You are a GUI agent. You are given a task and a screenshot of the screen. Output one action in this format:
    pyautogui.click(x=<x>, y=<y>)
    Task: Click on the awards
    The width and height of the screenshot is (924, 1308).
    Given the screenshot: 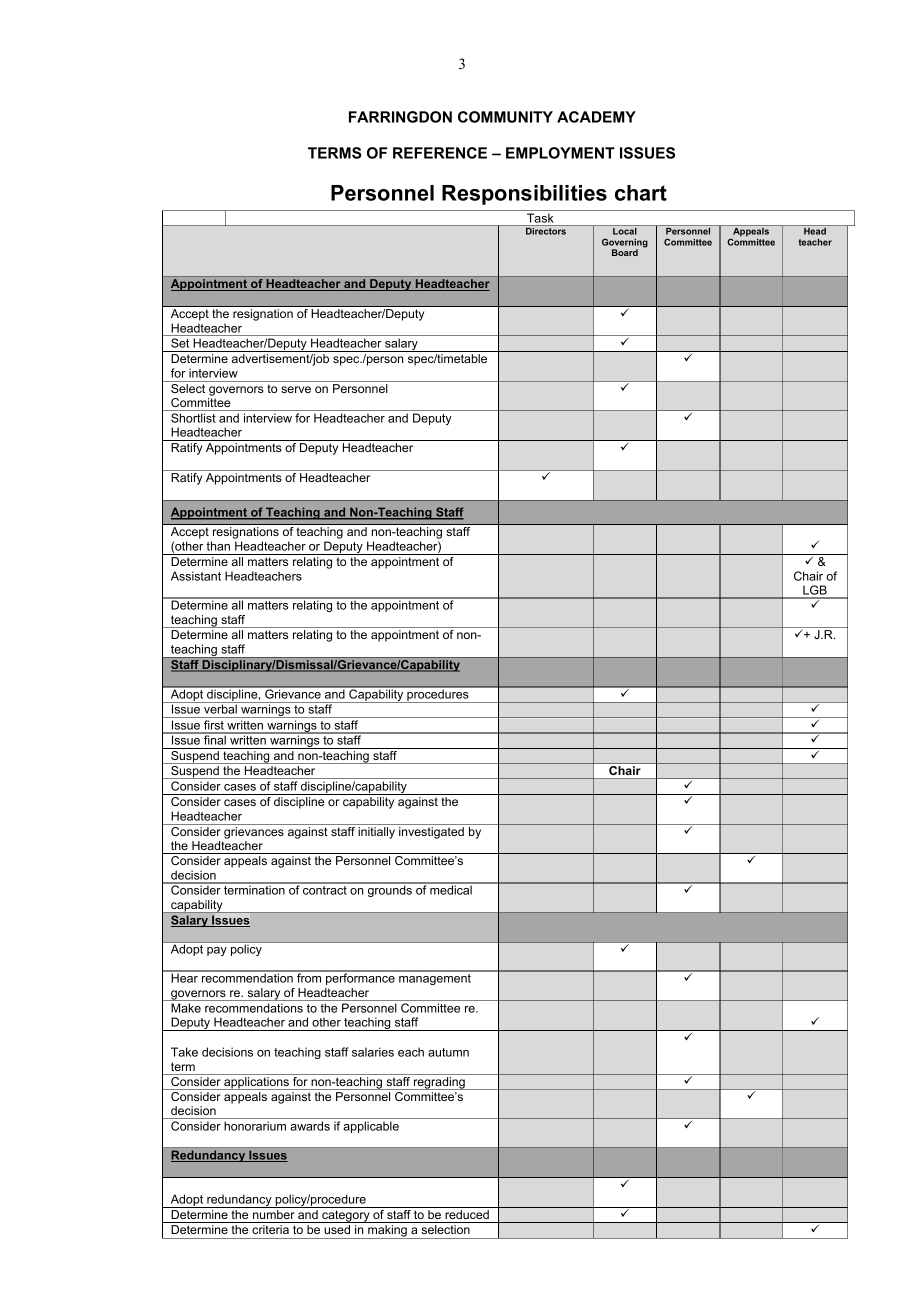 What is the action you would take?
    pyautogui.click(x=310, y=1126)
